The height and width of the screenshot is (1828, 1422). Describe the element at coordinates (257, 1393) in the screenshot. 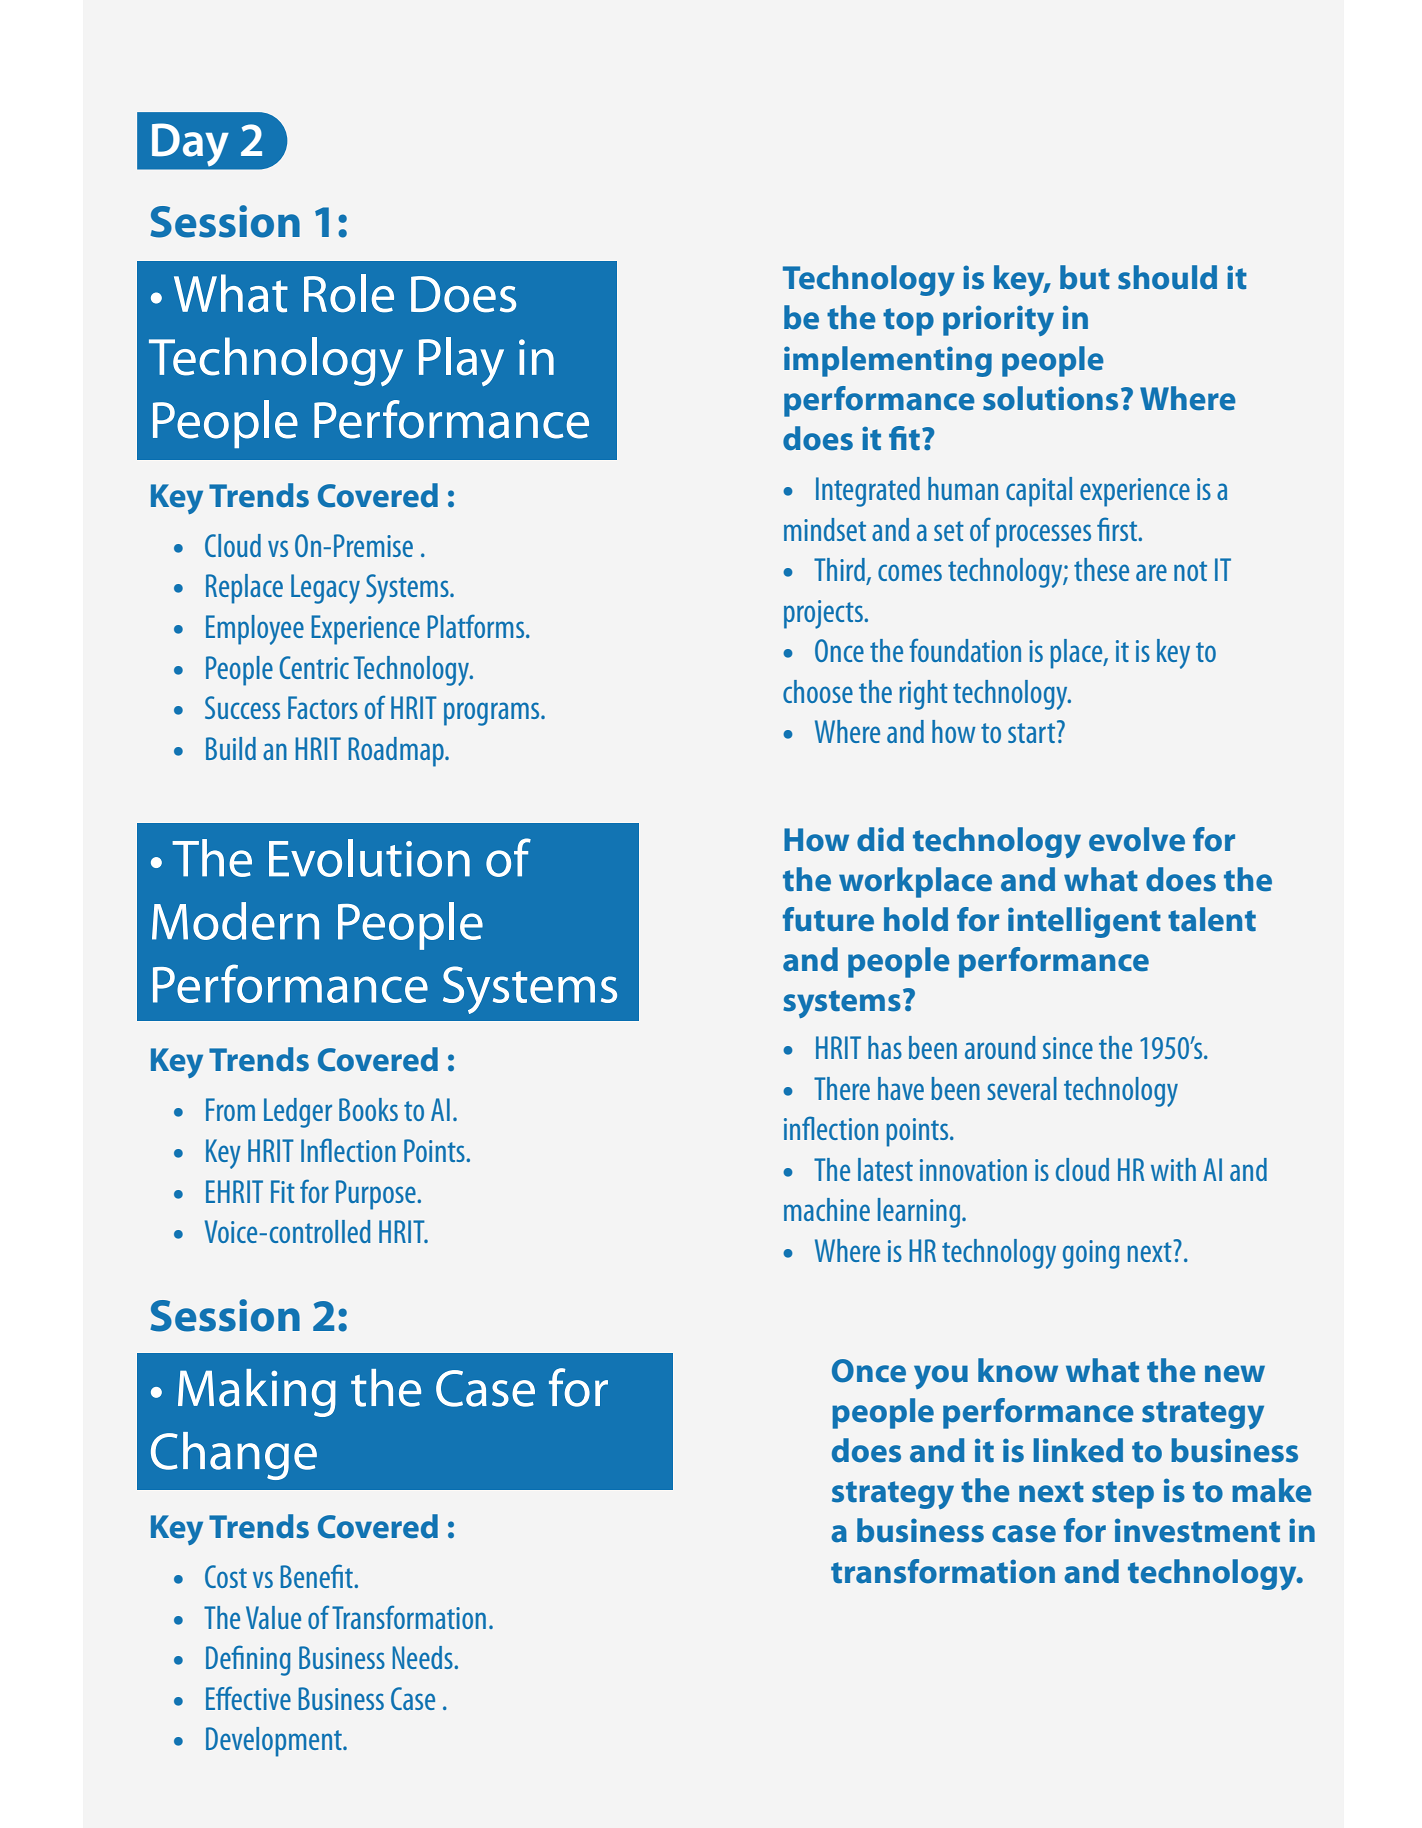

I see `Making` at that location.
